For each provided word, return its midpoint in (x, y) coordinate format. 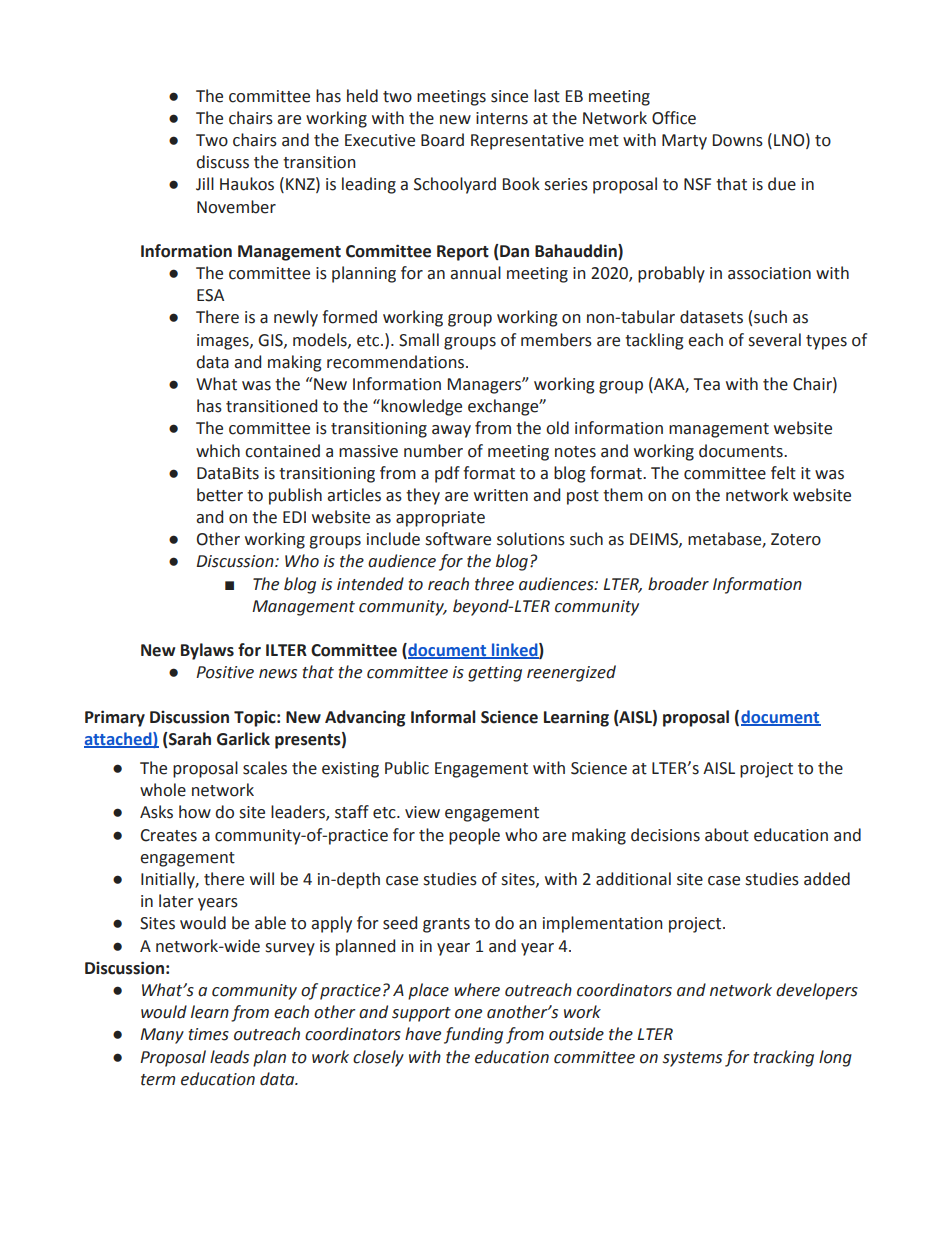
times (209, 1034)
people (474, 836)
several (774, 340)
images (224, 342)
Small (419, 340)
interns (502, 118)
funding (473, 1035)
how (195, 812)
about (727, 835)
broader (678, 584)
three (494, 584)
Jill (205, 184)
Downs (738, 140)
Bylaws (207, 651)
